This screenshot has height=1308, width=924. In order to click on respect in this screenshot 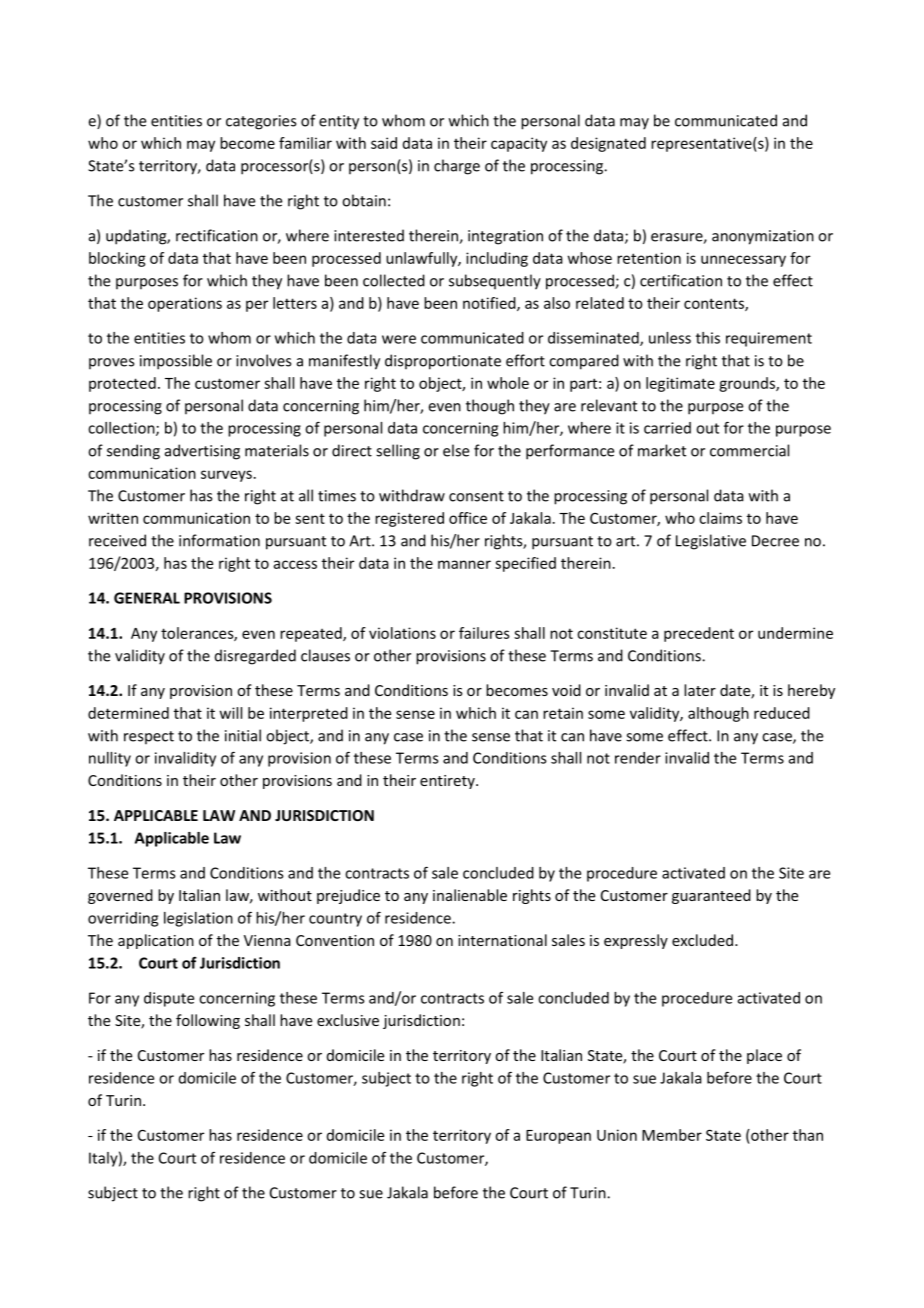, I will do `click(149, 737)`.
